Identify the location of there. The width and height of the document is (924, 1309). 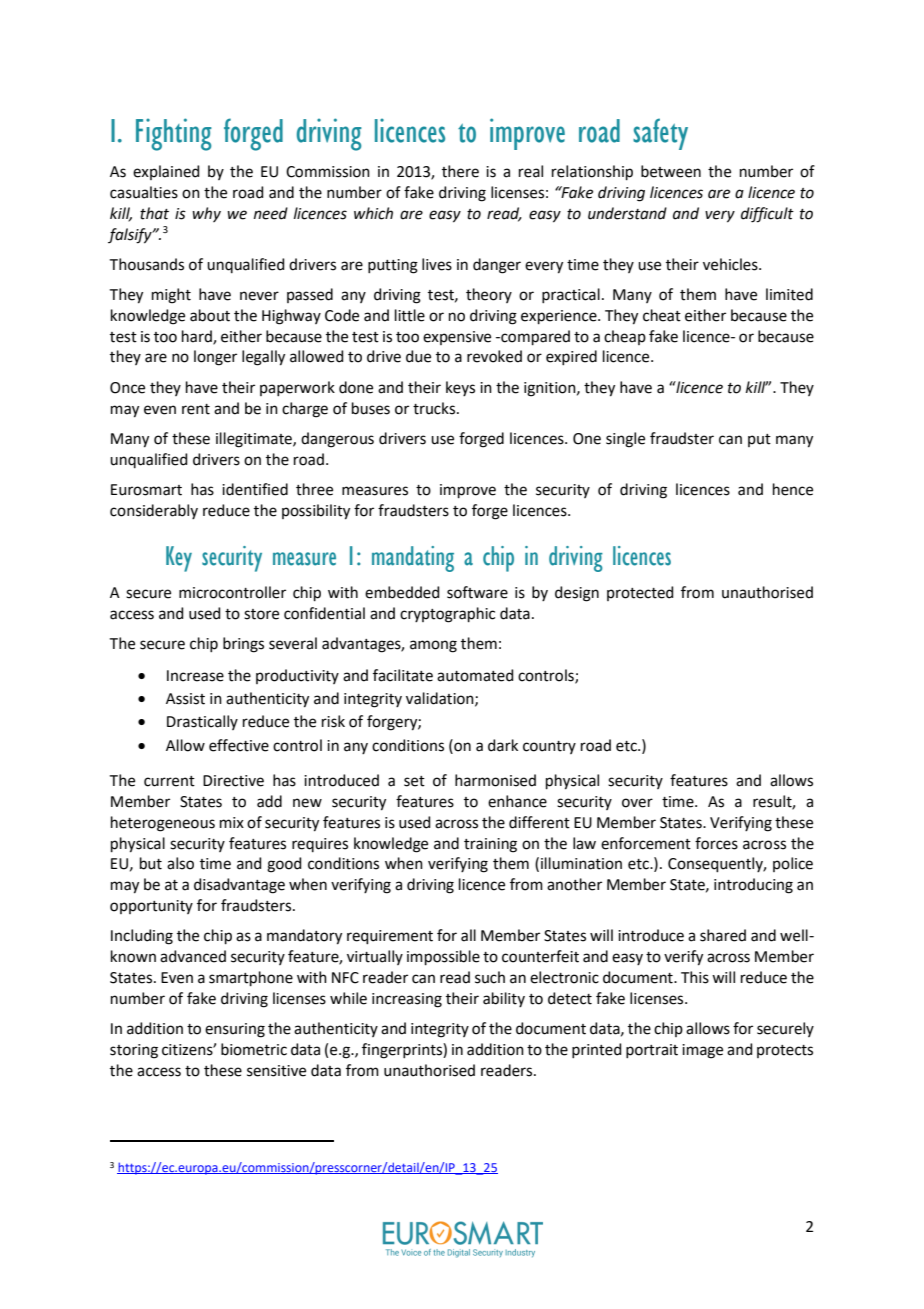
(460, 171).
